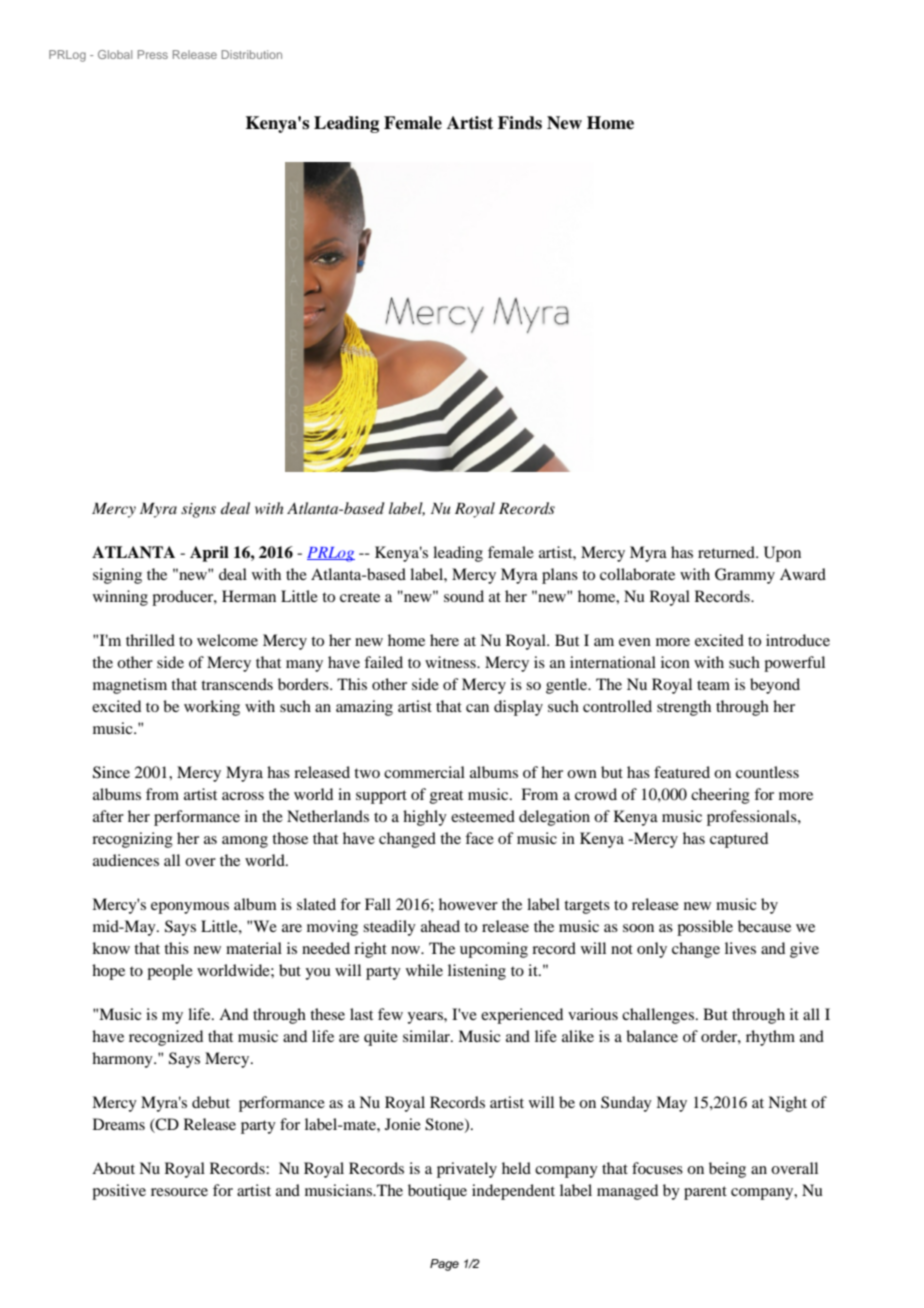 The height and width of the screenshot is (1308, 924). Describe the element at coordinates (153, 54) in the screenshot. I see `Press` at that location.
